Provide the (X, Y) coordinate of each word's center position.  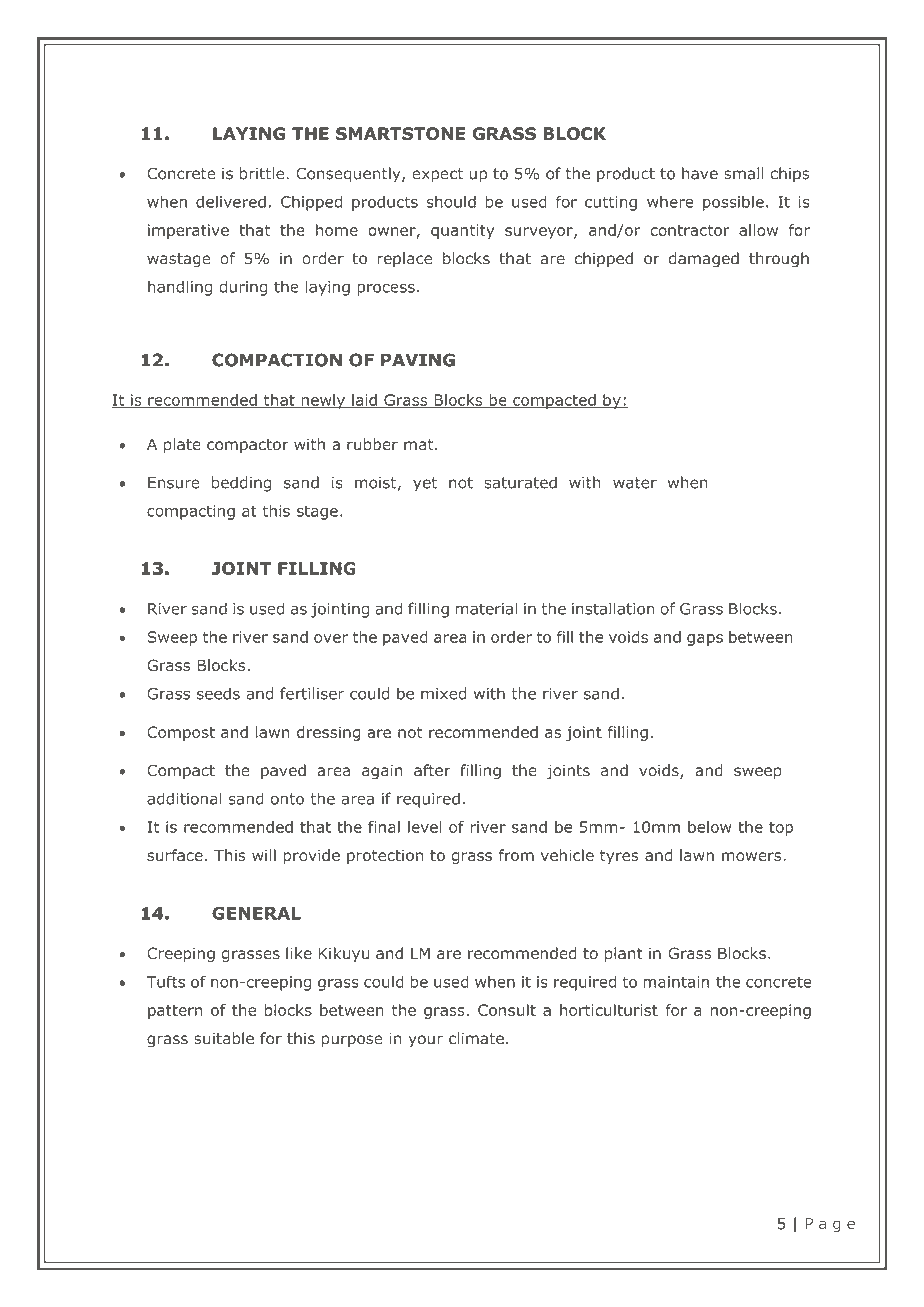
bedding (241, 484)
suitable (224, 1038)
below (710, 827)
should (451, 201)
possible (733, 203)
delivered (231, 201)
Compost (181, 733)
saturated (520, 482)
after (432, 770)
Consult (507, 1010)
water (635, 483)
